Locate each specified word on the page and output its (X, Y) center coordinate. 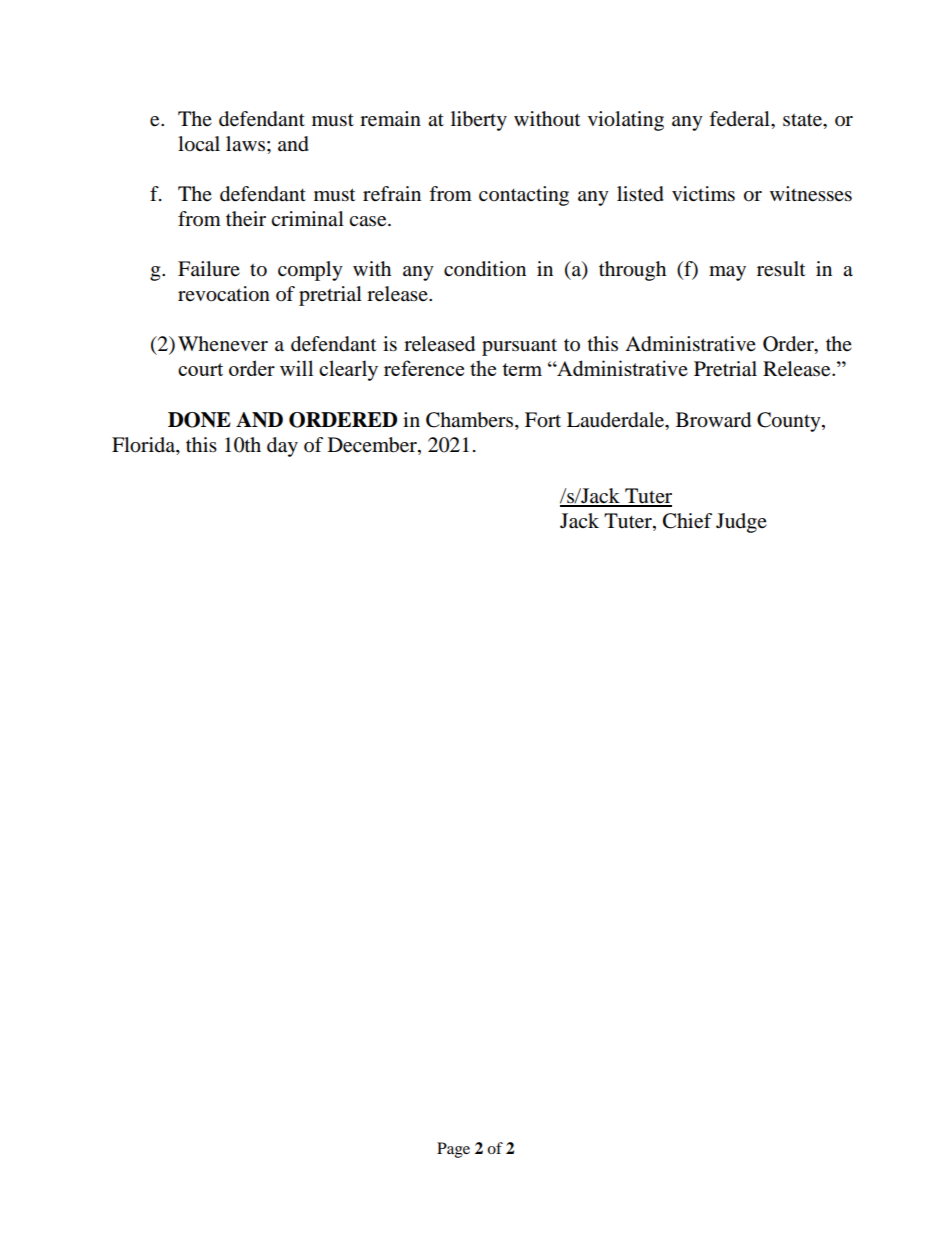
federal (740, 119)
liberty (479, 121)
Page (453, 1150)
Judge (741, 523)
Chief (687, 521)
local (199, 144)
